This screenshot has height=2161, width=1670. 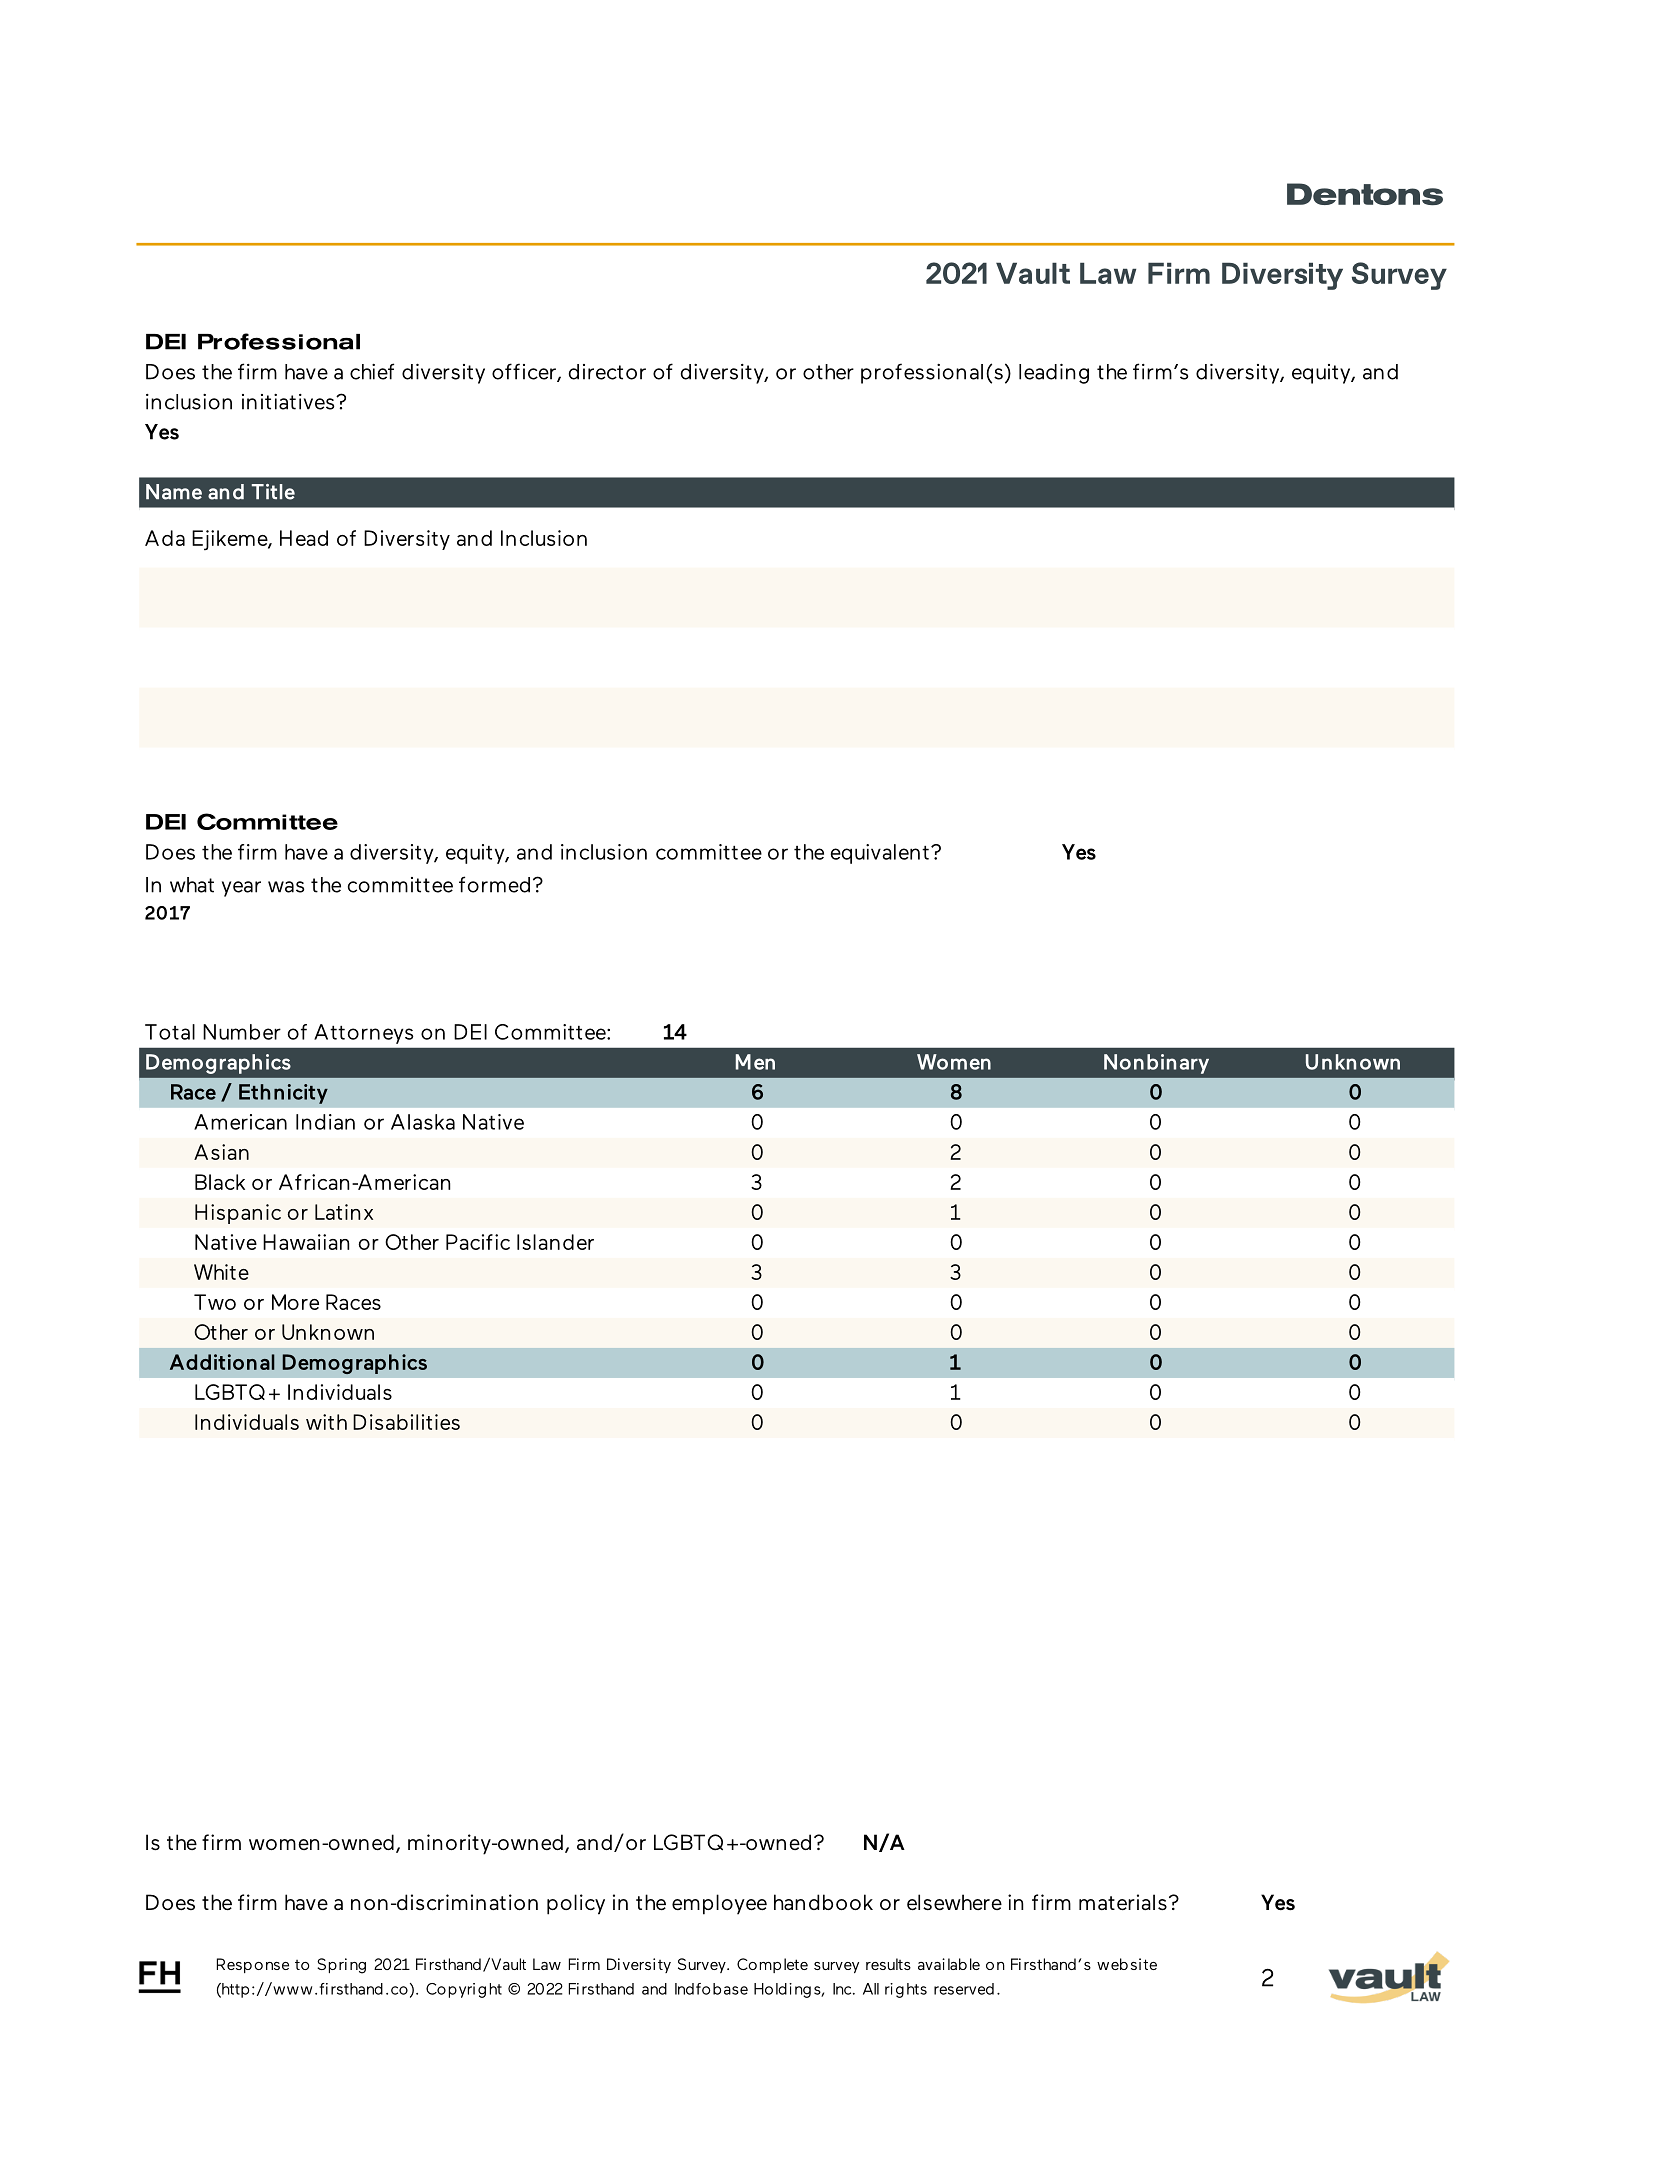 What do you see at coordinates (719, 1904) in the screenshot?
I see `employee` at bounding box center [719, 1904].
